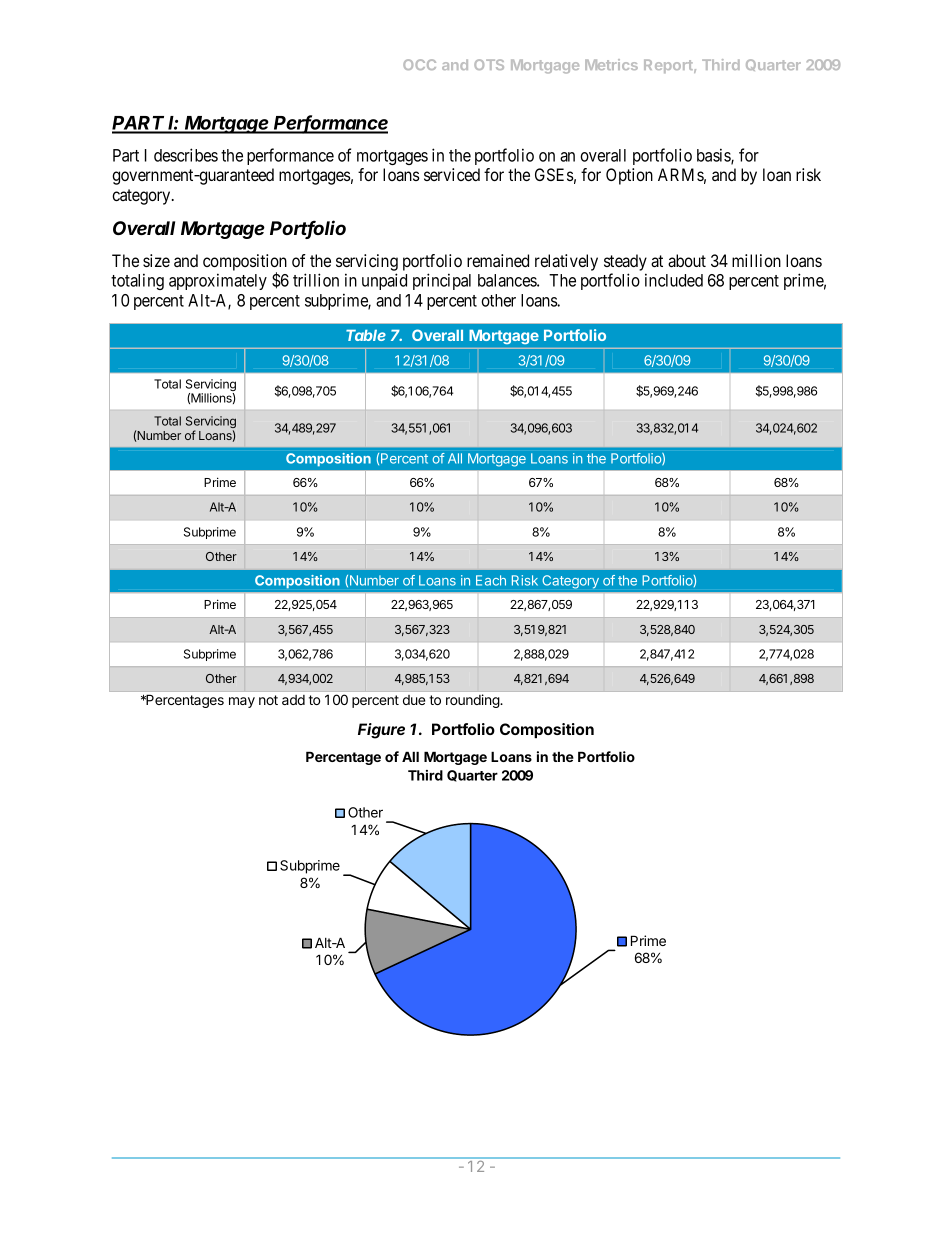 This screenshot has width=952, height=1233. I want to click on not, so click(268, 700).
